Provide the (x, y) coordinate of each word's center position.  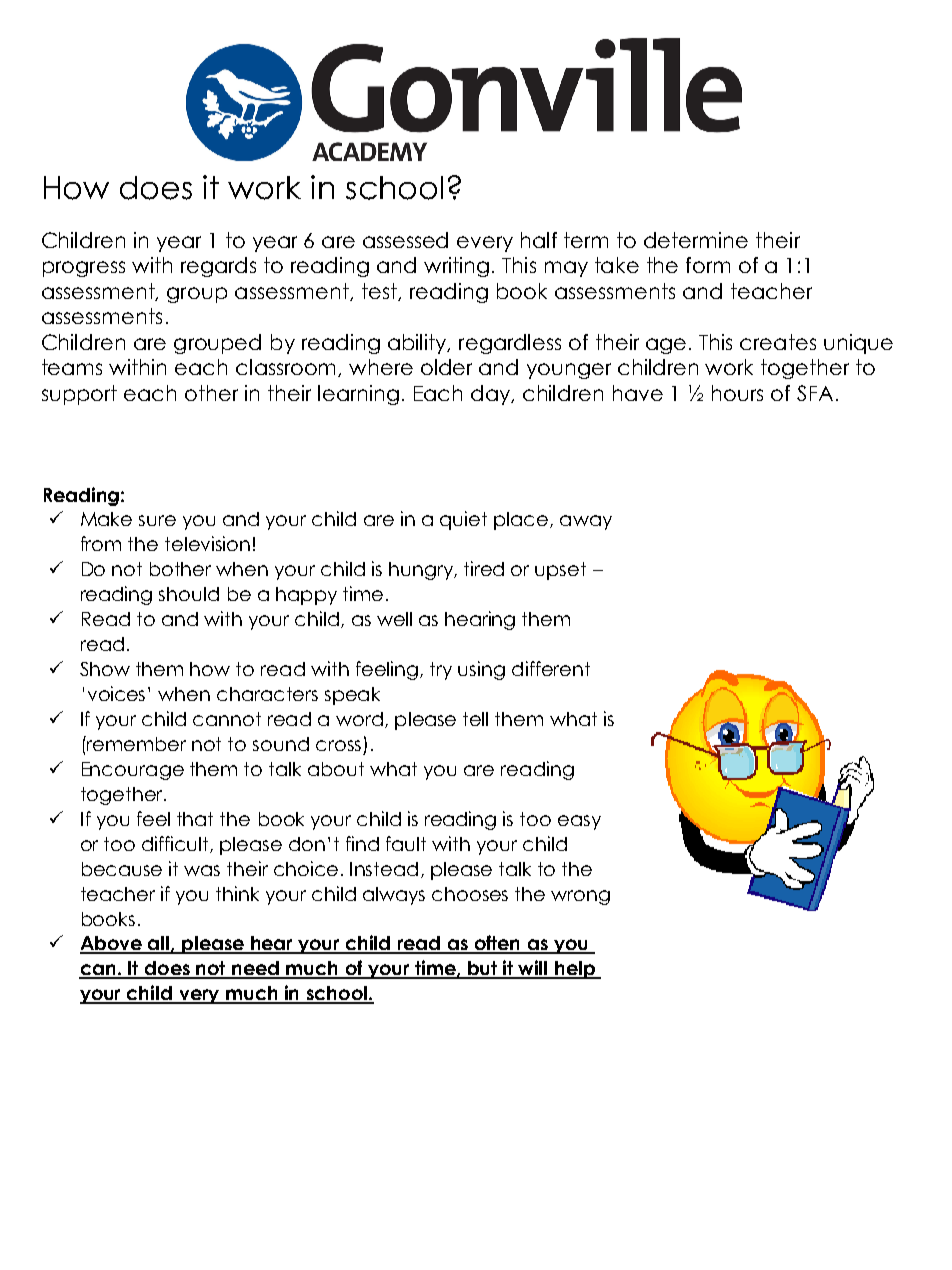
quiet (463, 520)
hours (737, 393)
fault (406, 843)
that (195, 819)
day (492, 395)
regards (218, 267)
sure (157, 520)
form (708, 265)
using (481, 670)
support (79, 395)
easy (579, 822)
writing (456, 267)
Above (112, 944)
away (586, 522)
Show (105, 669)
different (551, 668)
